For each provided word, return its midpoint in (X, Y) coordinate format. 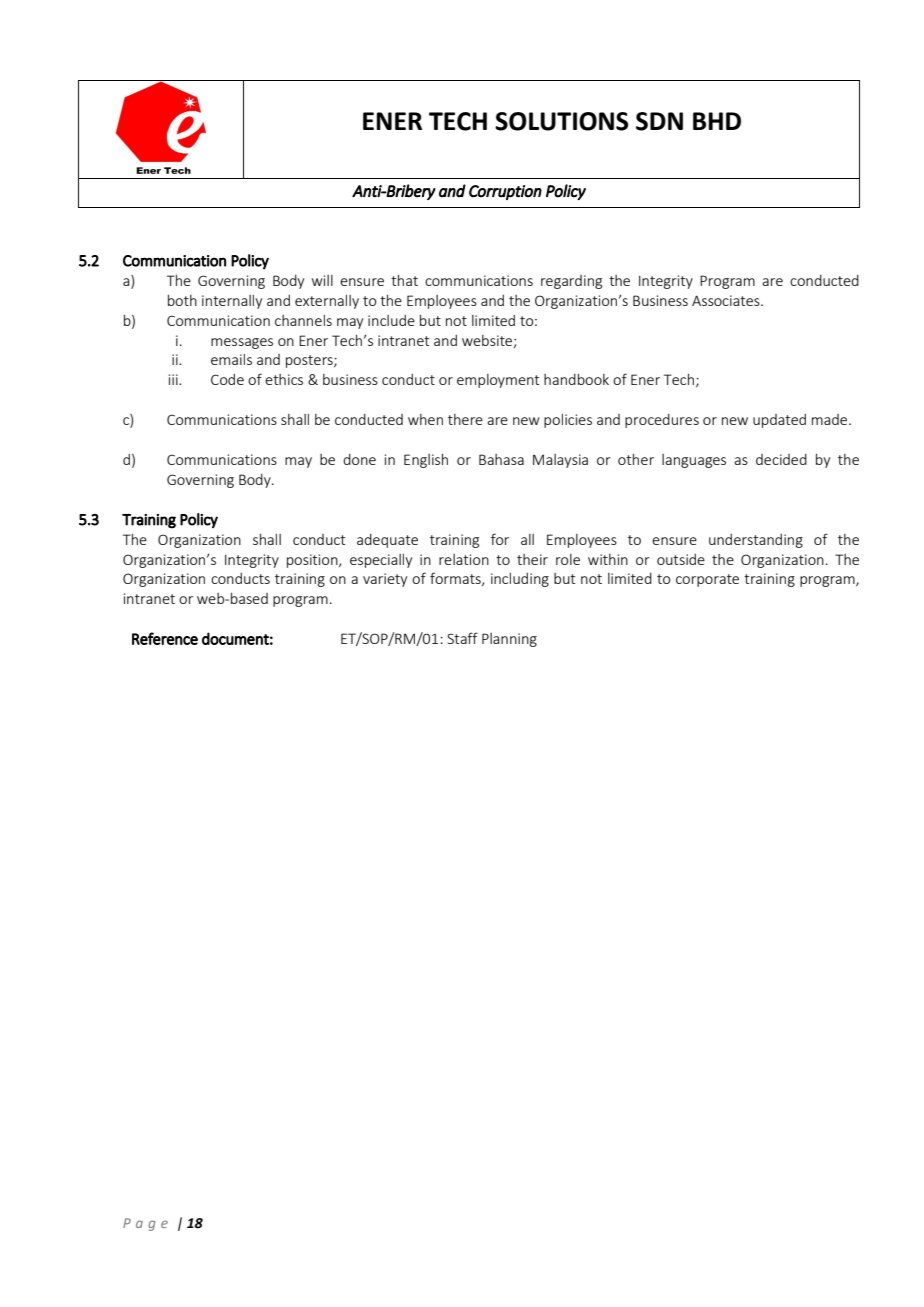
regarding (571, 282)
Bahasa (501, 459)
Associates (727, 300)
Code (227, 379)
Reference (165, 638)
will (322, 280)
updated (779, 421)
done (359, 459)
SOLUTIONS (561, 121)
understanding (756, 541)
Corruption (505, 192)
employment (498, 381)
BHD (717, 121)
